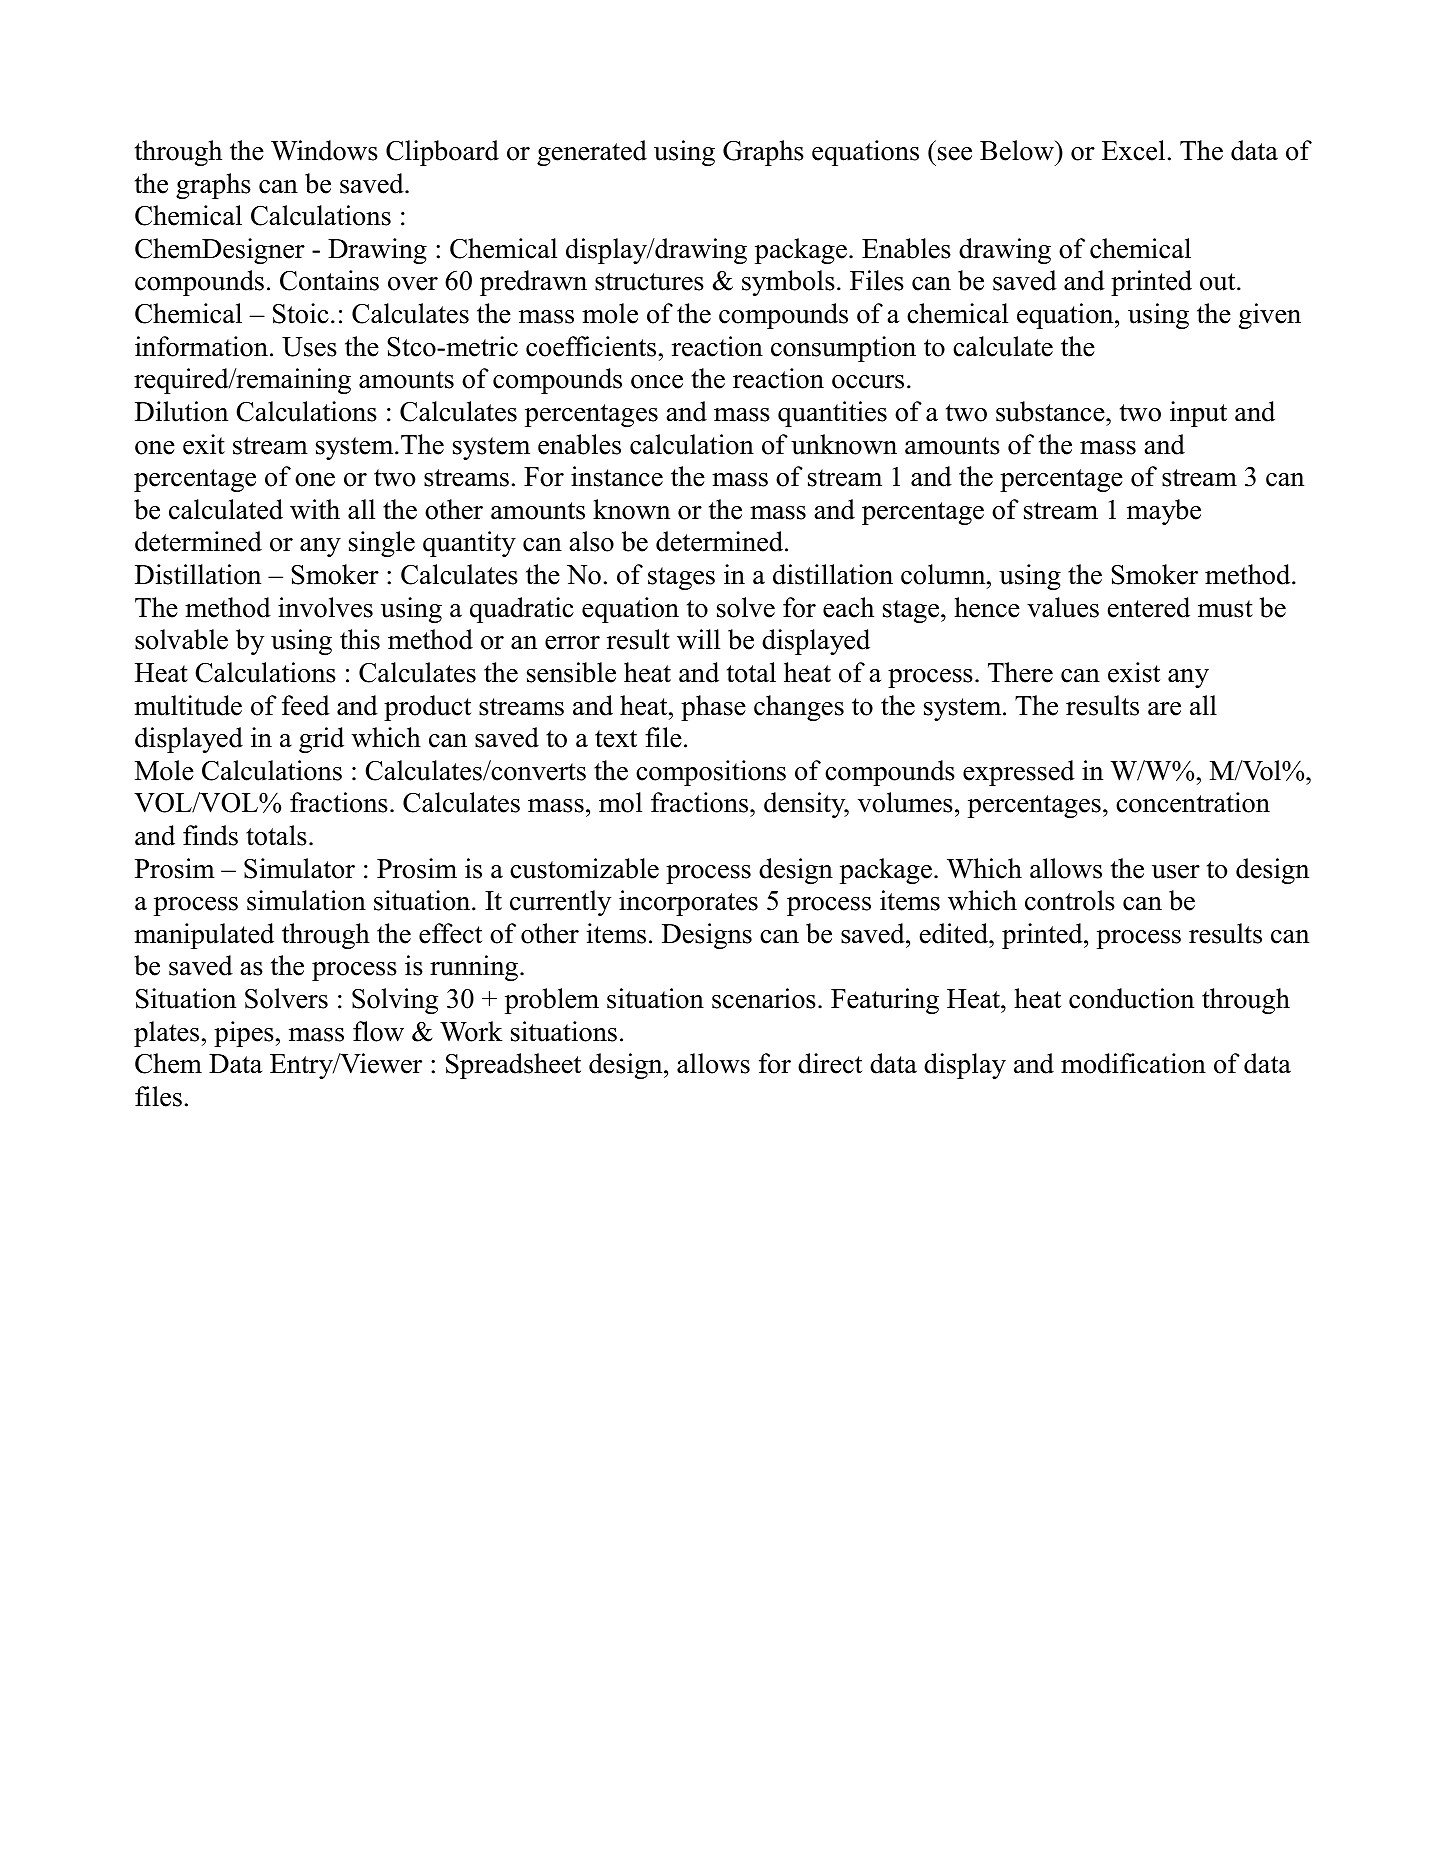  I want to click on pipes, so click(244, 1034).
